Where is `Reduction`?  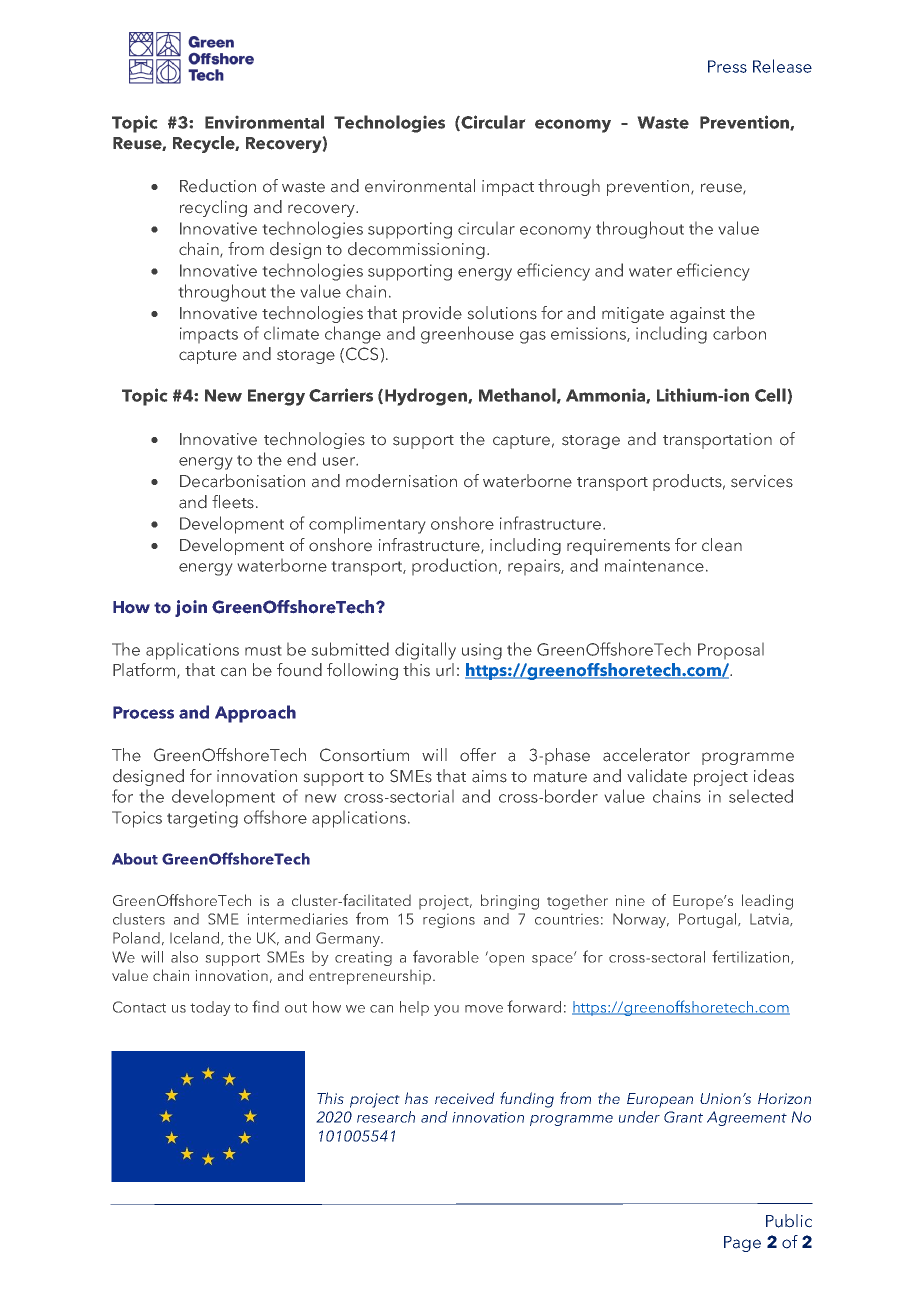
Reduction is located at coordinates (218, 186).
